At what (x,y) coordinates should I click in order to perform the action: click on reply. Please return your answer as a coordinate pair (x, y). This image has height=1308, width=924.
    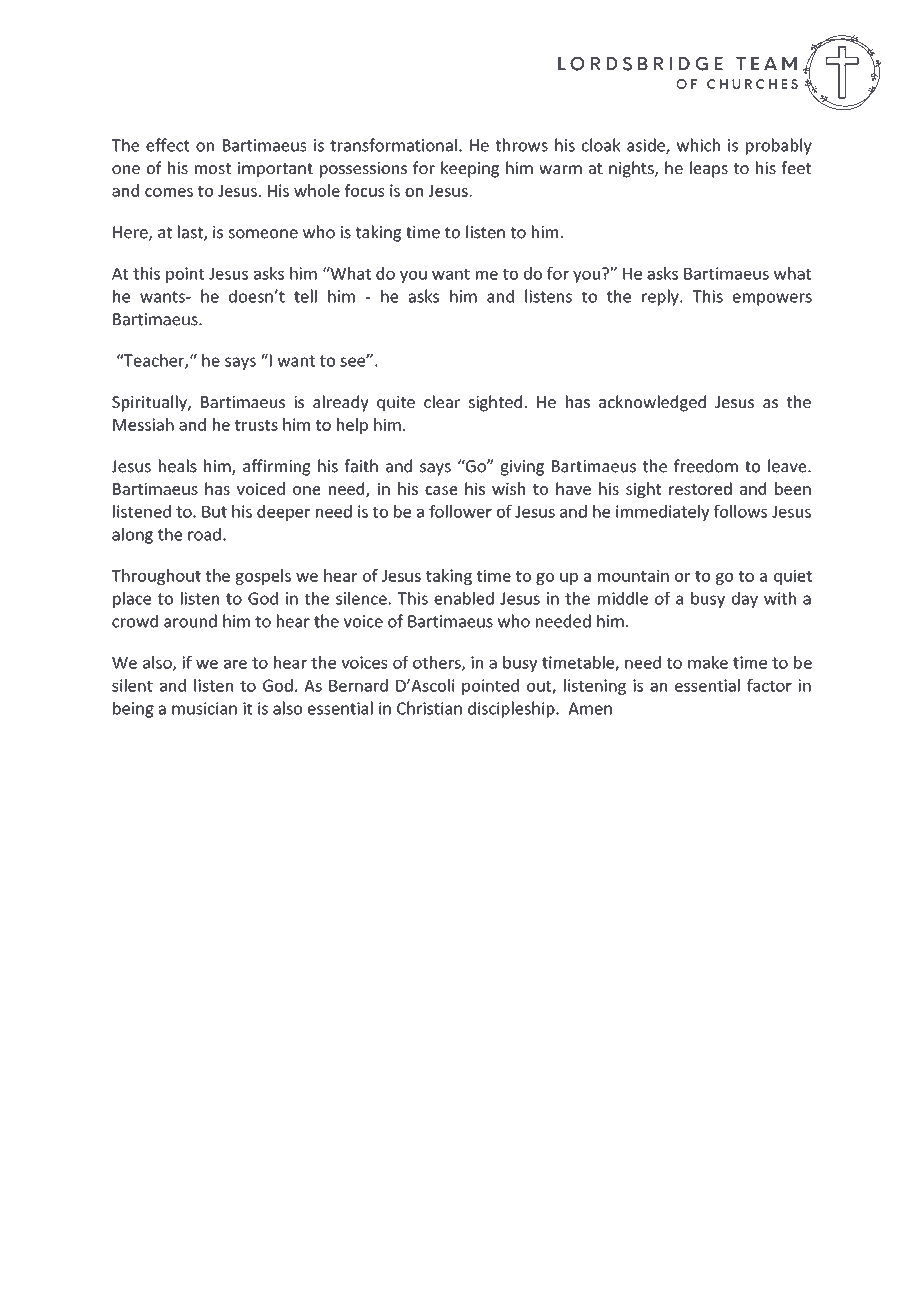
    Looking at the image, I should click on (661, 297).
